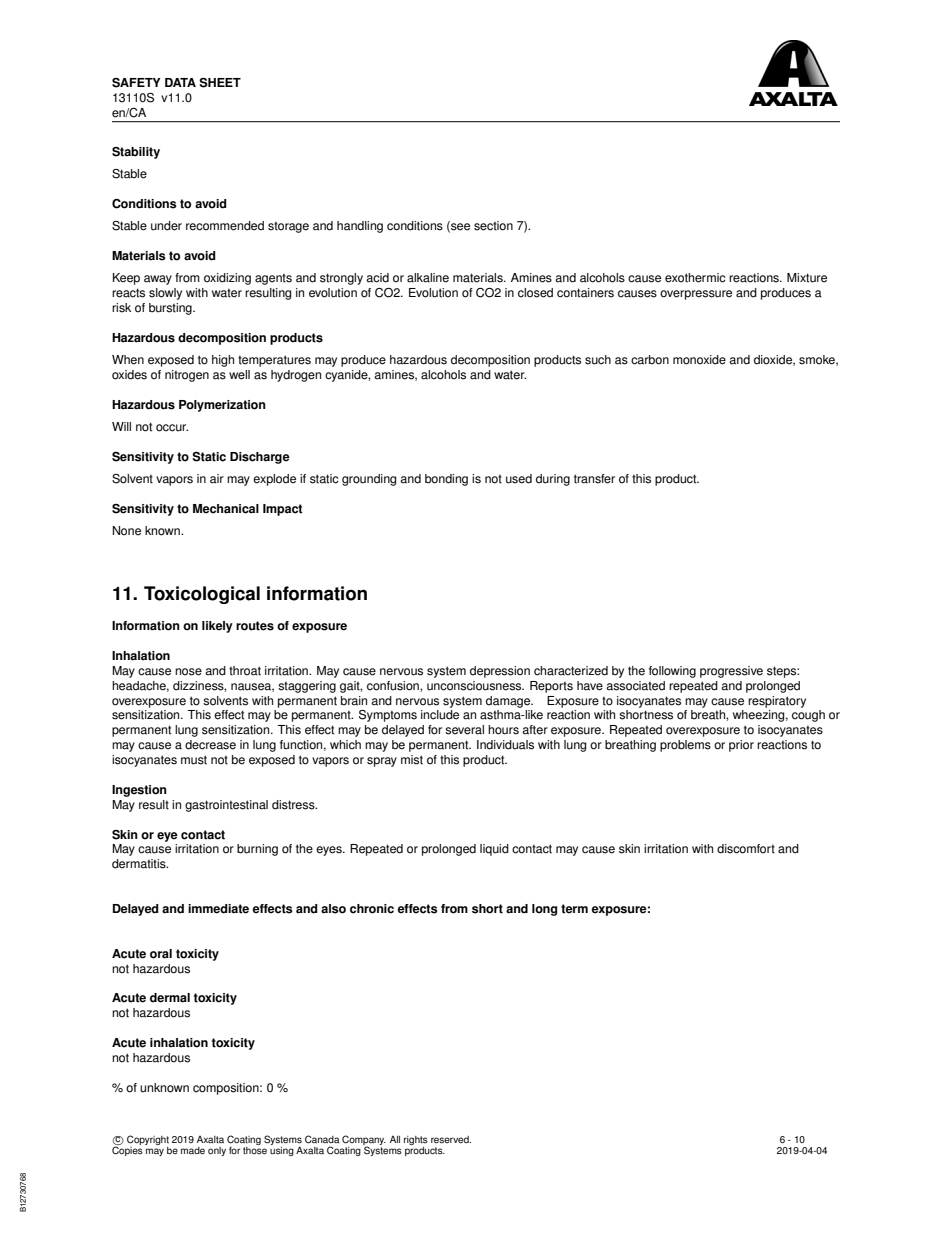 The width and height of the screenshot is (952, 1233). I want to click on made, so click(193, 1151).
